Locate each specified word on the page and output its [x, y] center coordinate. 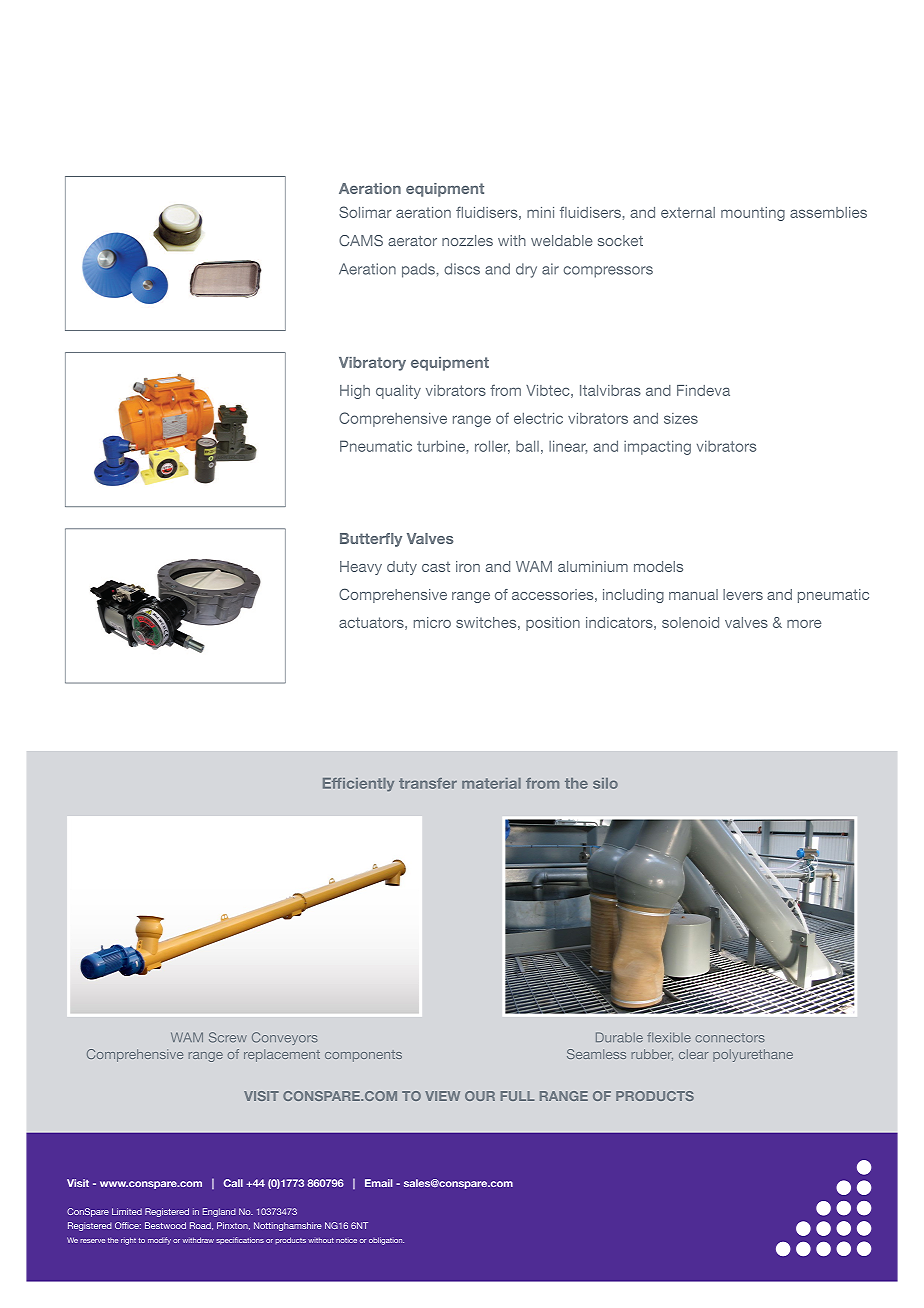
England [219, 1212]
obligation [386, 1241]
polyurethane [753, 1055]
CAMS [361, 241]
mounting [753, 214]
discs [462, 269]
